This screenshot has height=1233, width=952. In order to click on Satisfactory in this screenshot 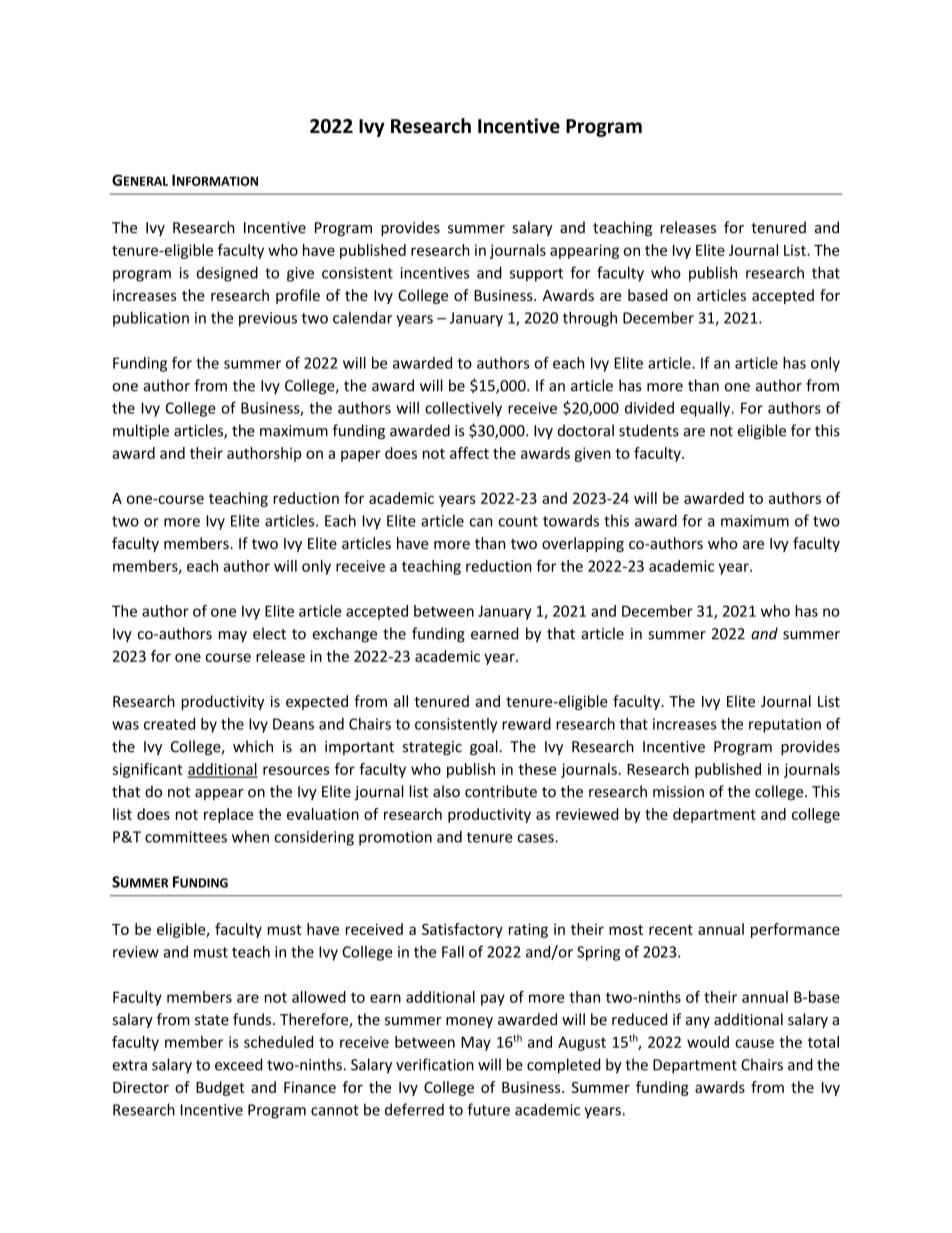, I will do `click(462, 930)`.
